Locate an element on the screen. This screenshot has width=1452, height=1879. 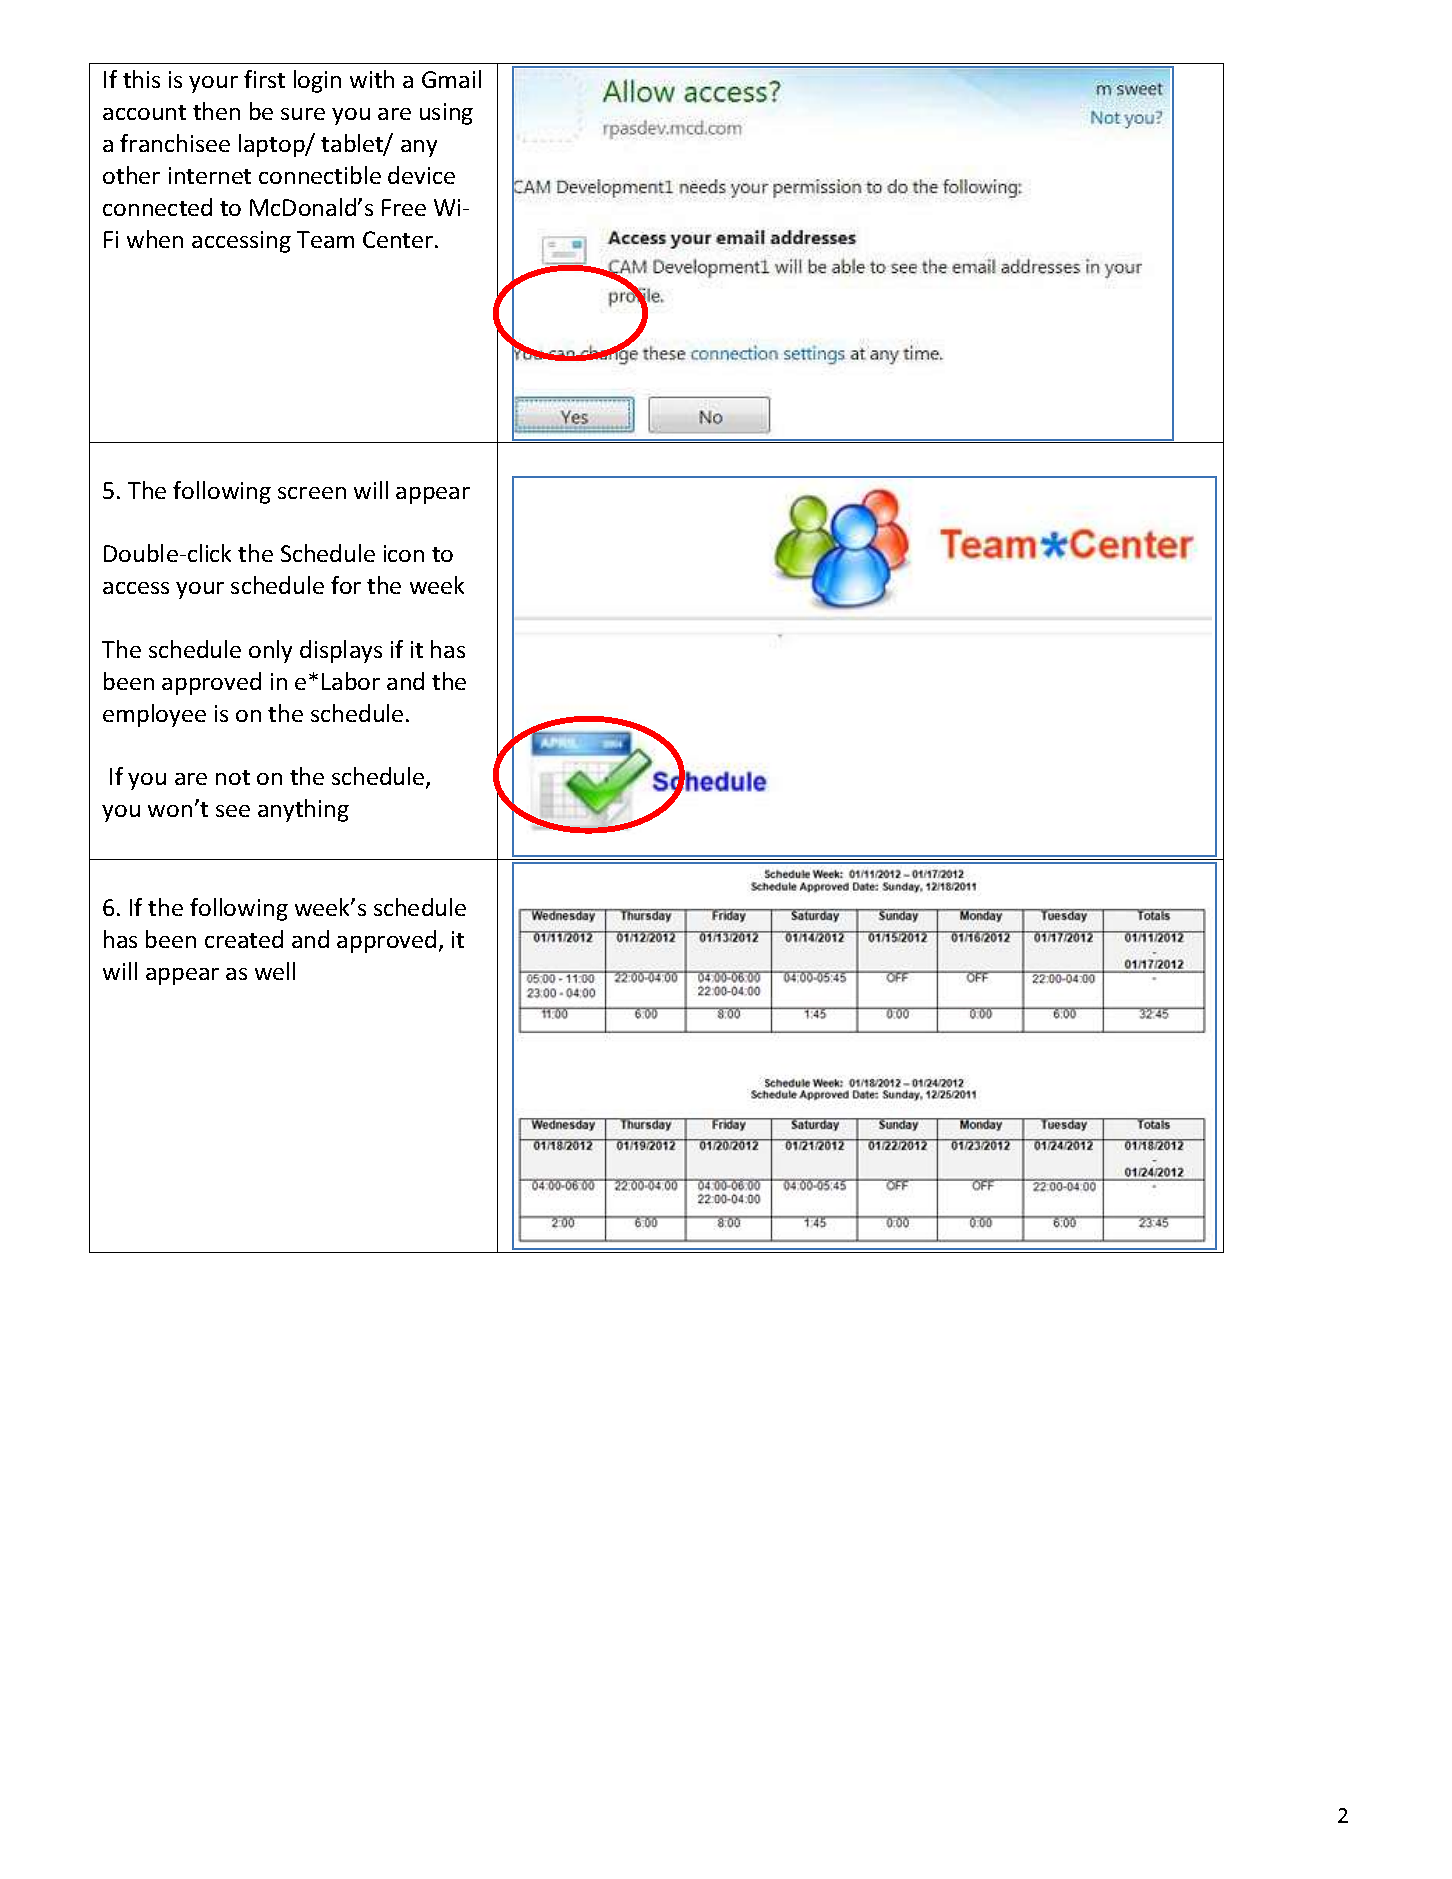
account is located at coordinates (144, 112).
